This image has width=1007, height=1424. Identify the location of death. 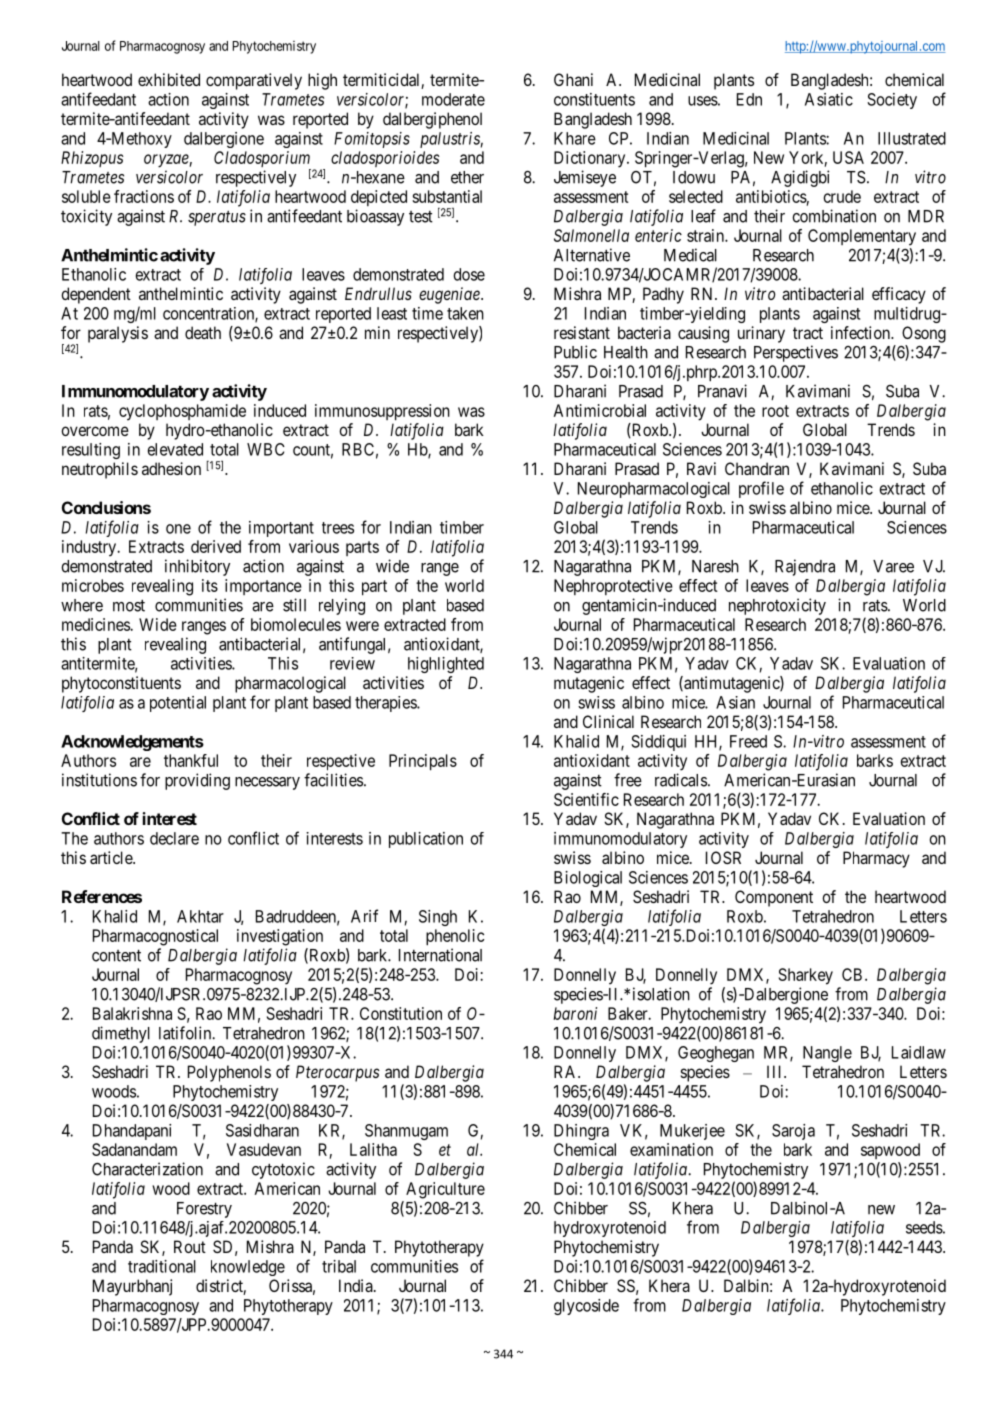
(203, 332).
